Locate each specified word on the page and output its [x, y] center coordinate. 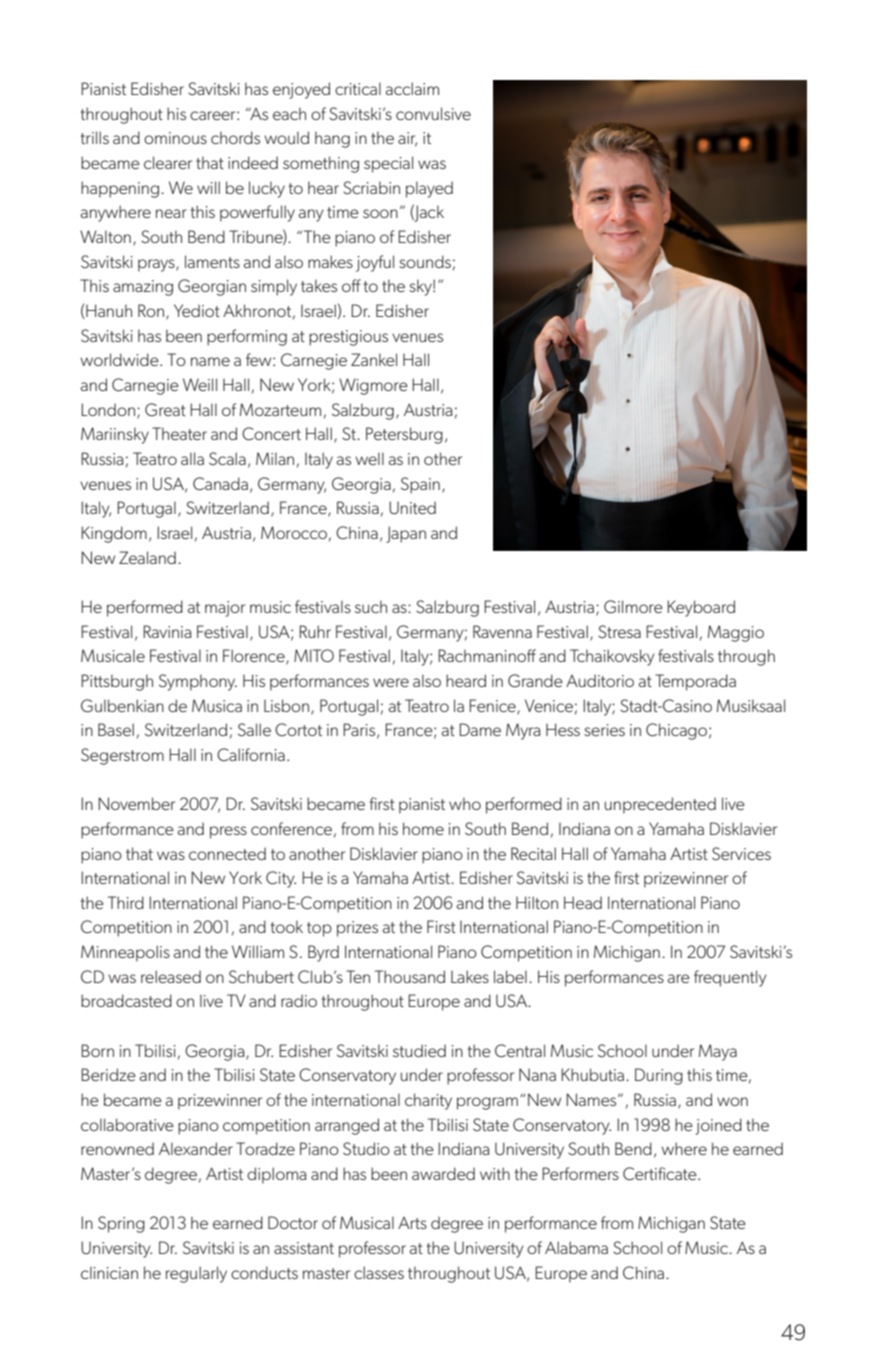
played [429, 189]
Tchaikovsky [612, 657]
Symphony [198, 682]
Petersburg [404, 435]
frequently [730, 978]
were [391, 682]
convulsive [433, 113]
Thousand [410, 976]
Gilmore [633, 607]
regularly [196, 1274]
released [171, 976]
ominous [175, 138]
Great [165, 410]
